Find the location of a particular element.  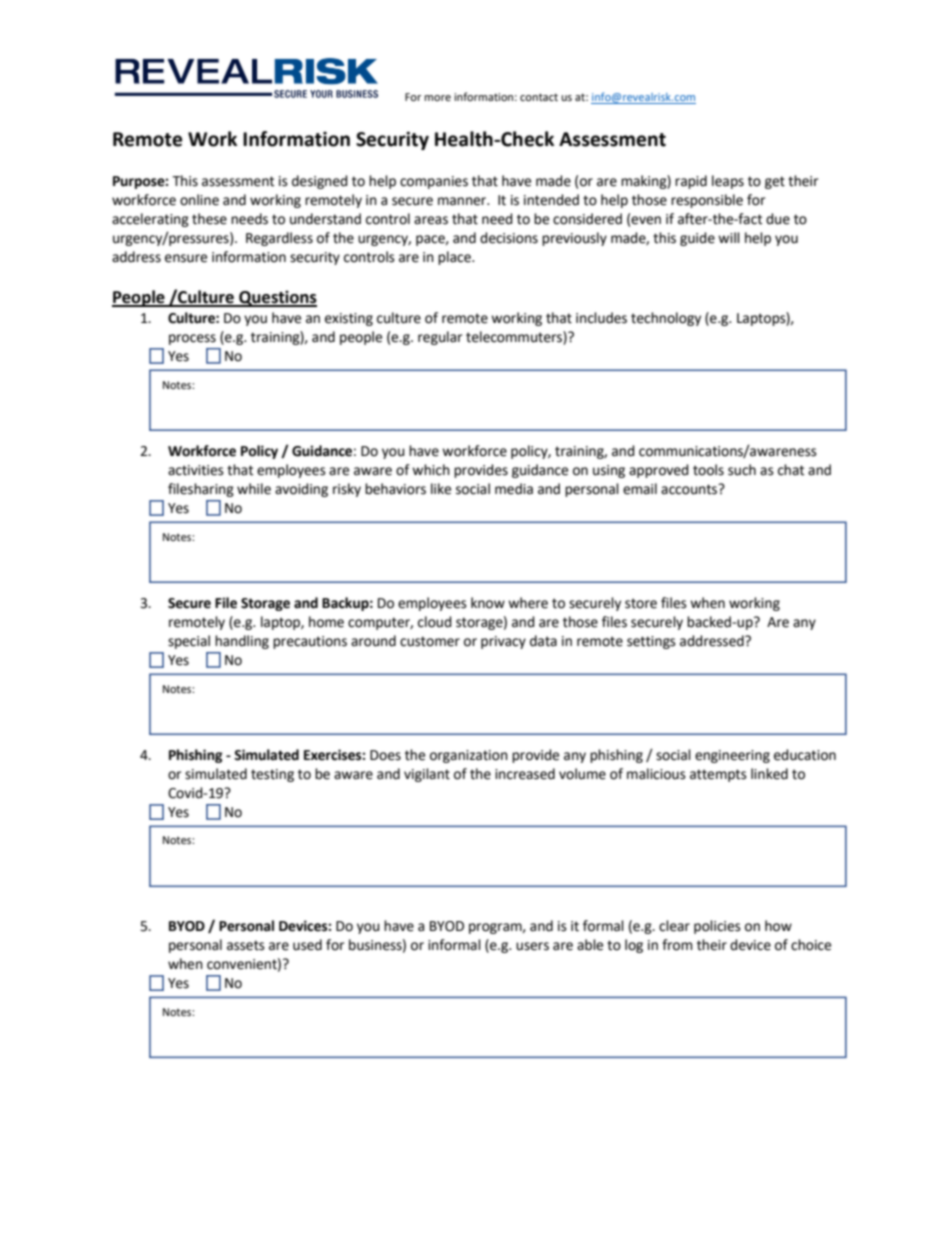

place is located at coordinates (455, 258).
